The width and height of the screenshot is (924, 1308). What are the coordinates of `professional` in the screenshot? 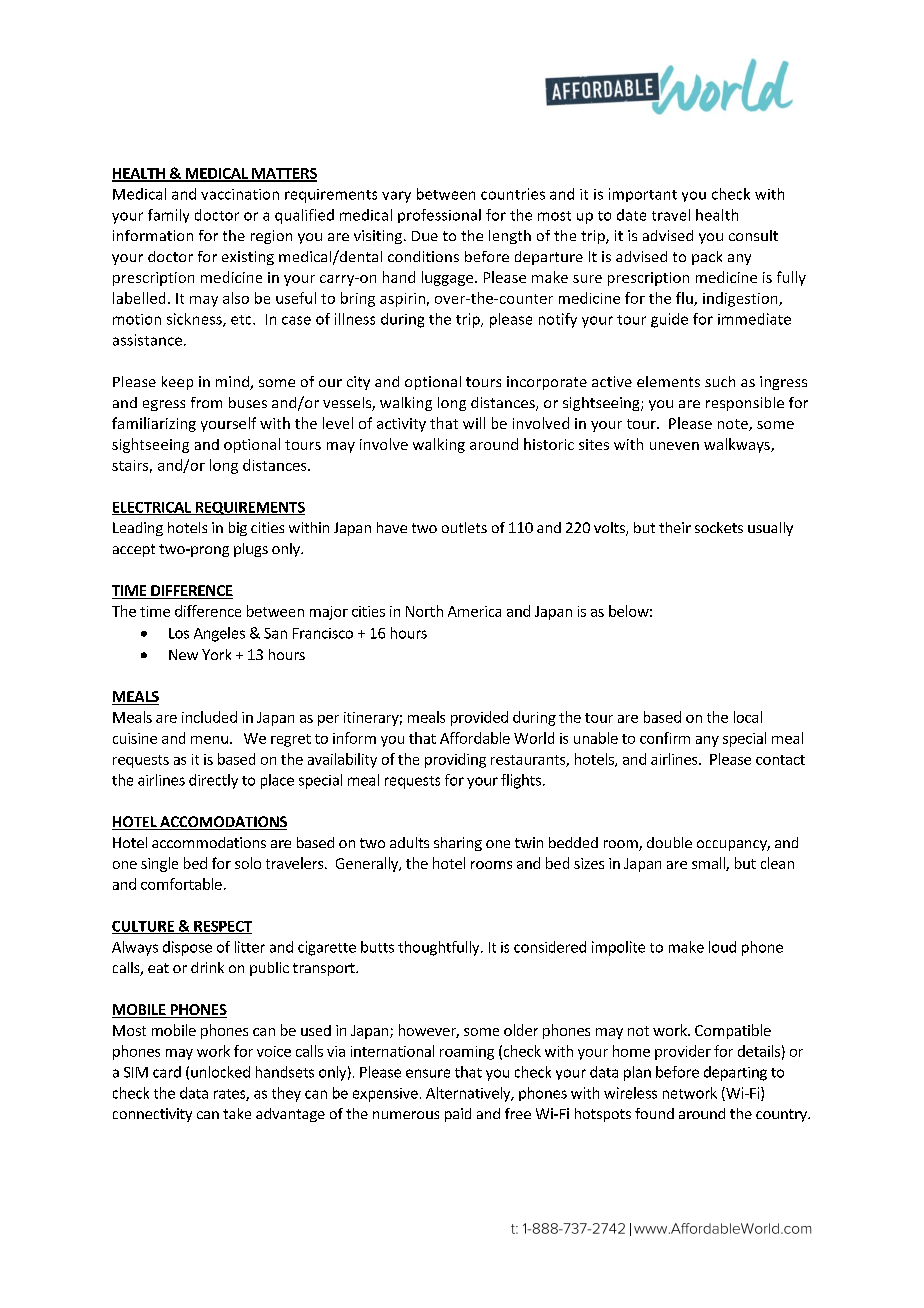 It's located at (439, 216).
